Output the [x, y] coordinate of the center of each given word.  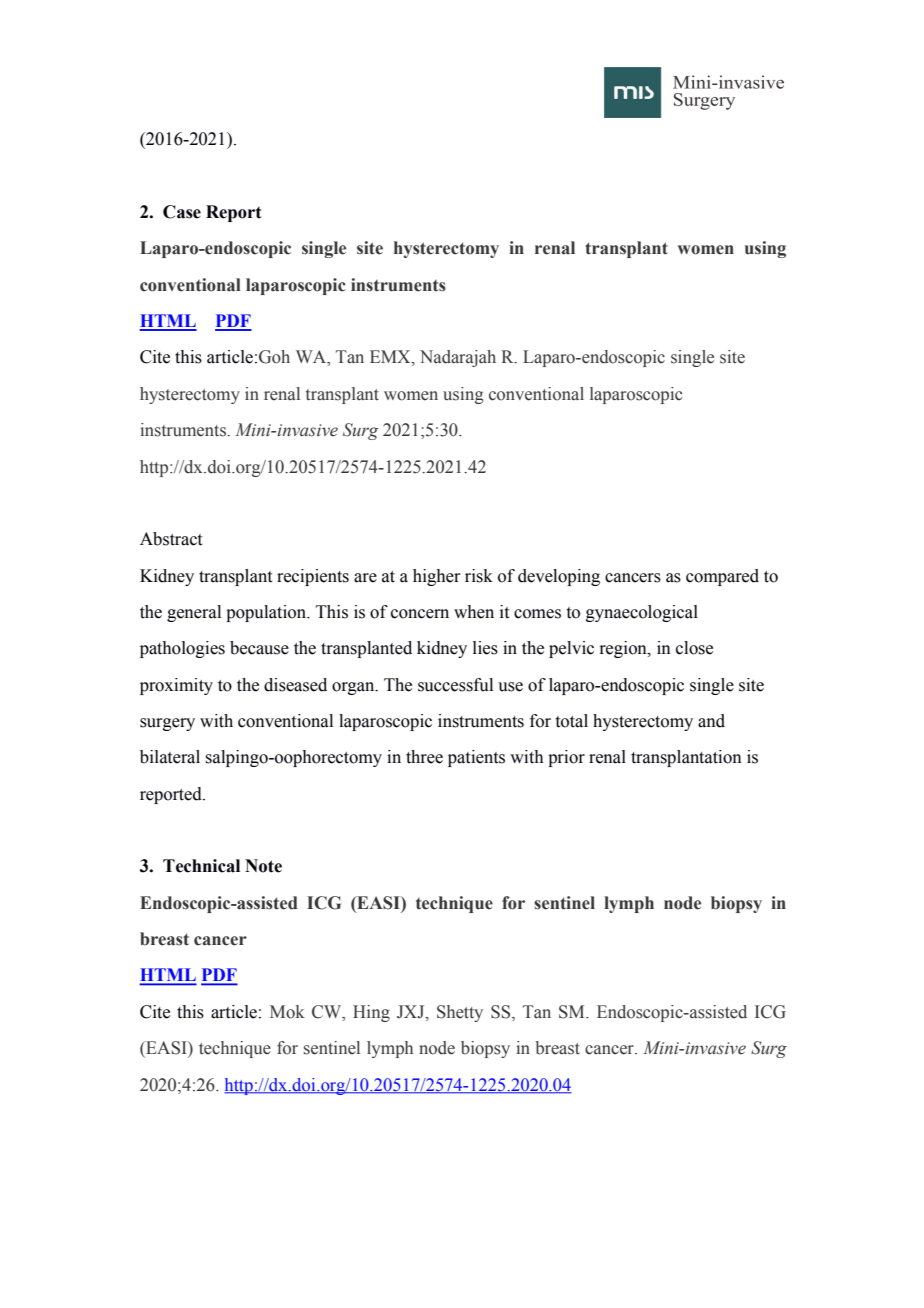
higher [437, 577]
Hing [371, 1013]
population [267, 613]
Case [182, 212]
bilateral [170, 757]
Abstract [171, 539]
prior [566, 758]
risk [479, 576]
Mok [287, 1012]
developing [559, 577]
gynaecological [642, 613]
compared [722, 577]
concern [420, 614]
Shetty [460, 1013]
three [424, 757]
